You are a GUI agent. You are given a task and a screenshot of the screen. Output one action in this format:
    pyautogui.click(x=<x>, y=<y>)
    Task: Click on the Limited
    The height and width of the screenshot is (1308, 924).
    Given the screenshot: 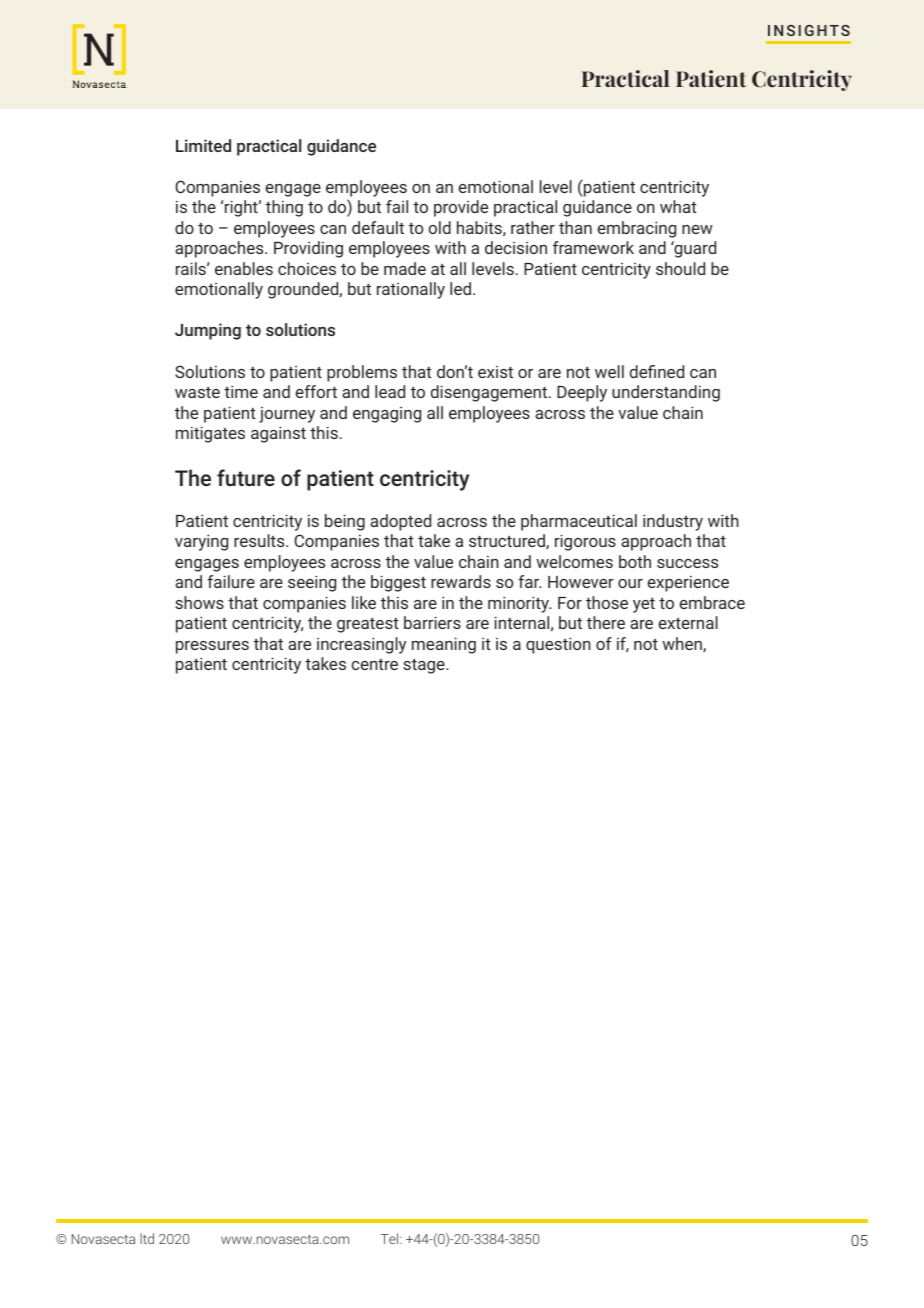 What is the action you would take?
    pyautogui.click(x=203, y=145)
